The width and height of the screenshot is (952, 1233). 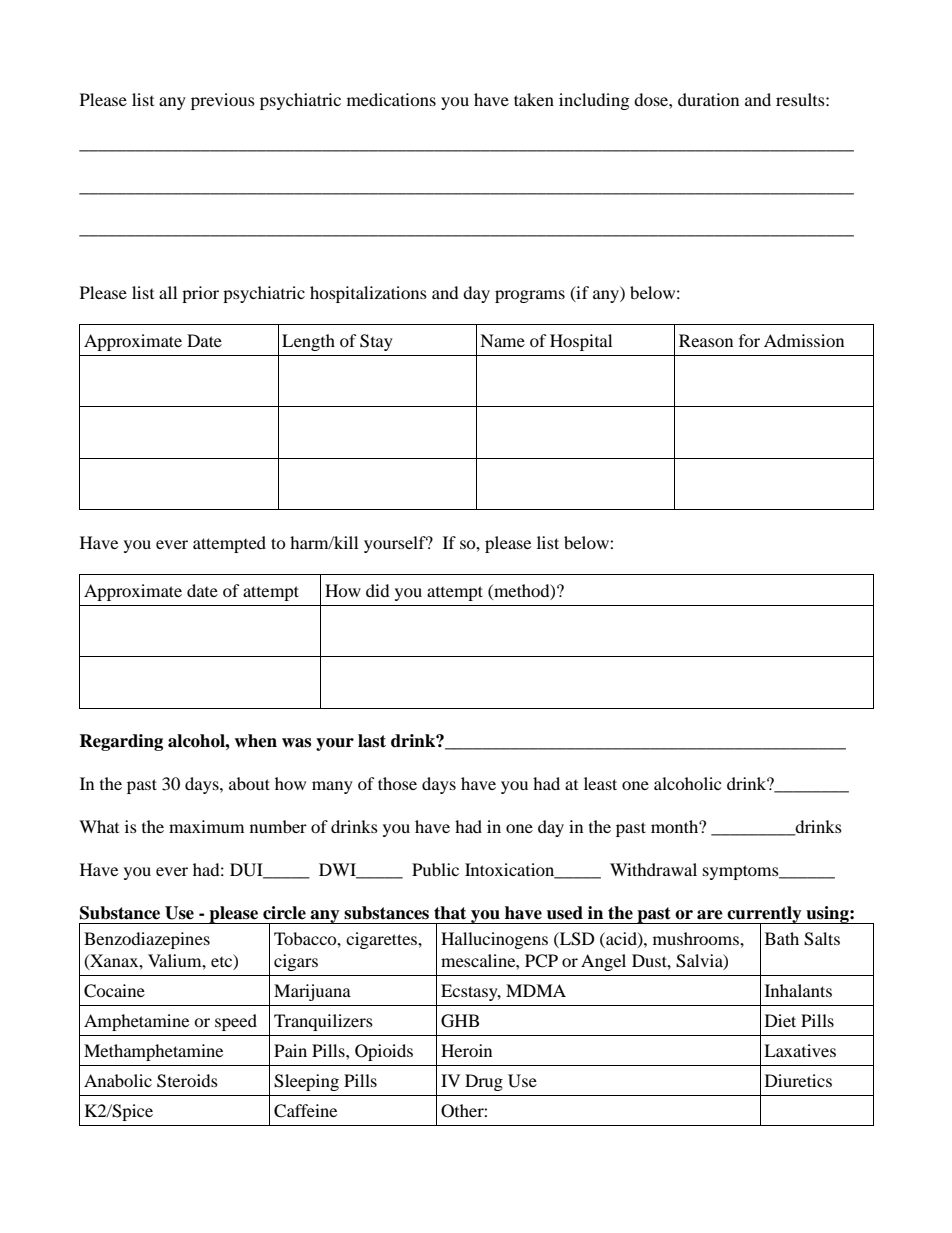 What do you see at coordinates (391, 99) in the screenshot?
I see `medications` at bounding box center [391, 99].
